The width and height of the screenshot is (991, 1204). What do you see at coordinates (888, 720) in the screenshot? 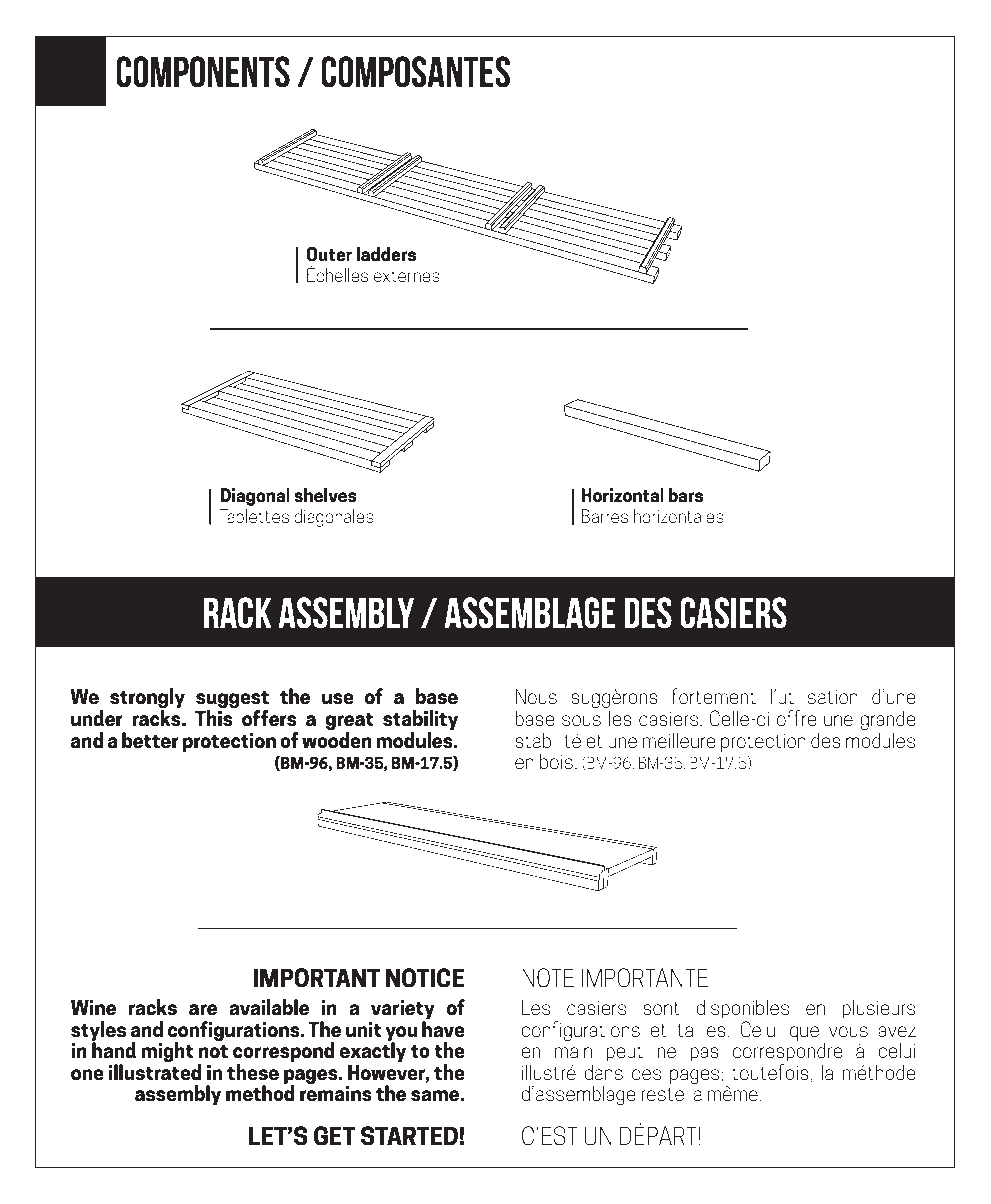
I see `grande` at bounding box center [888, 720].
